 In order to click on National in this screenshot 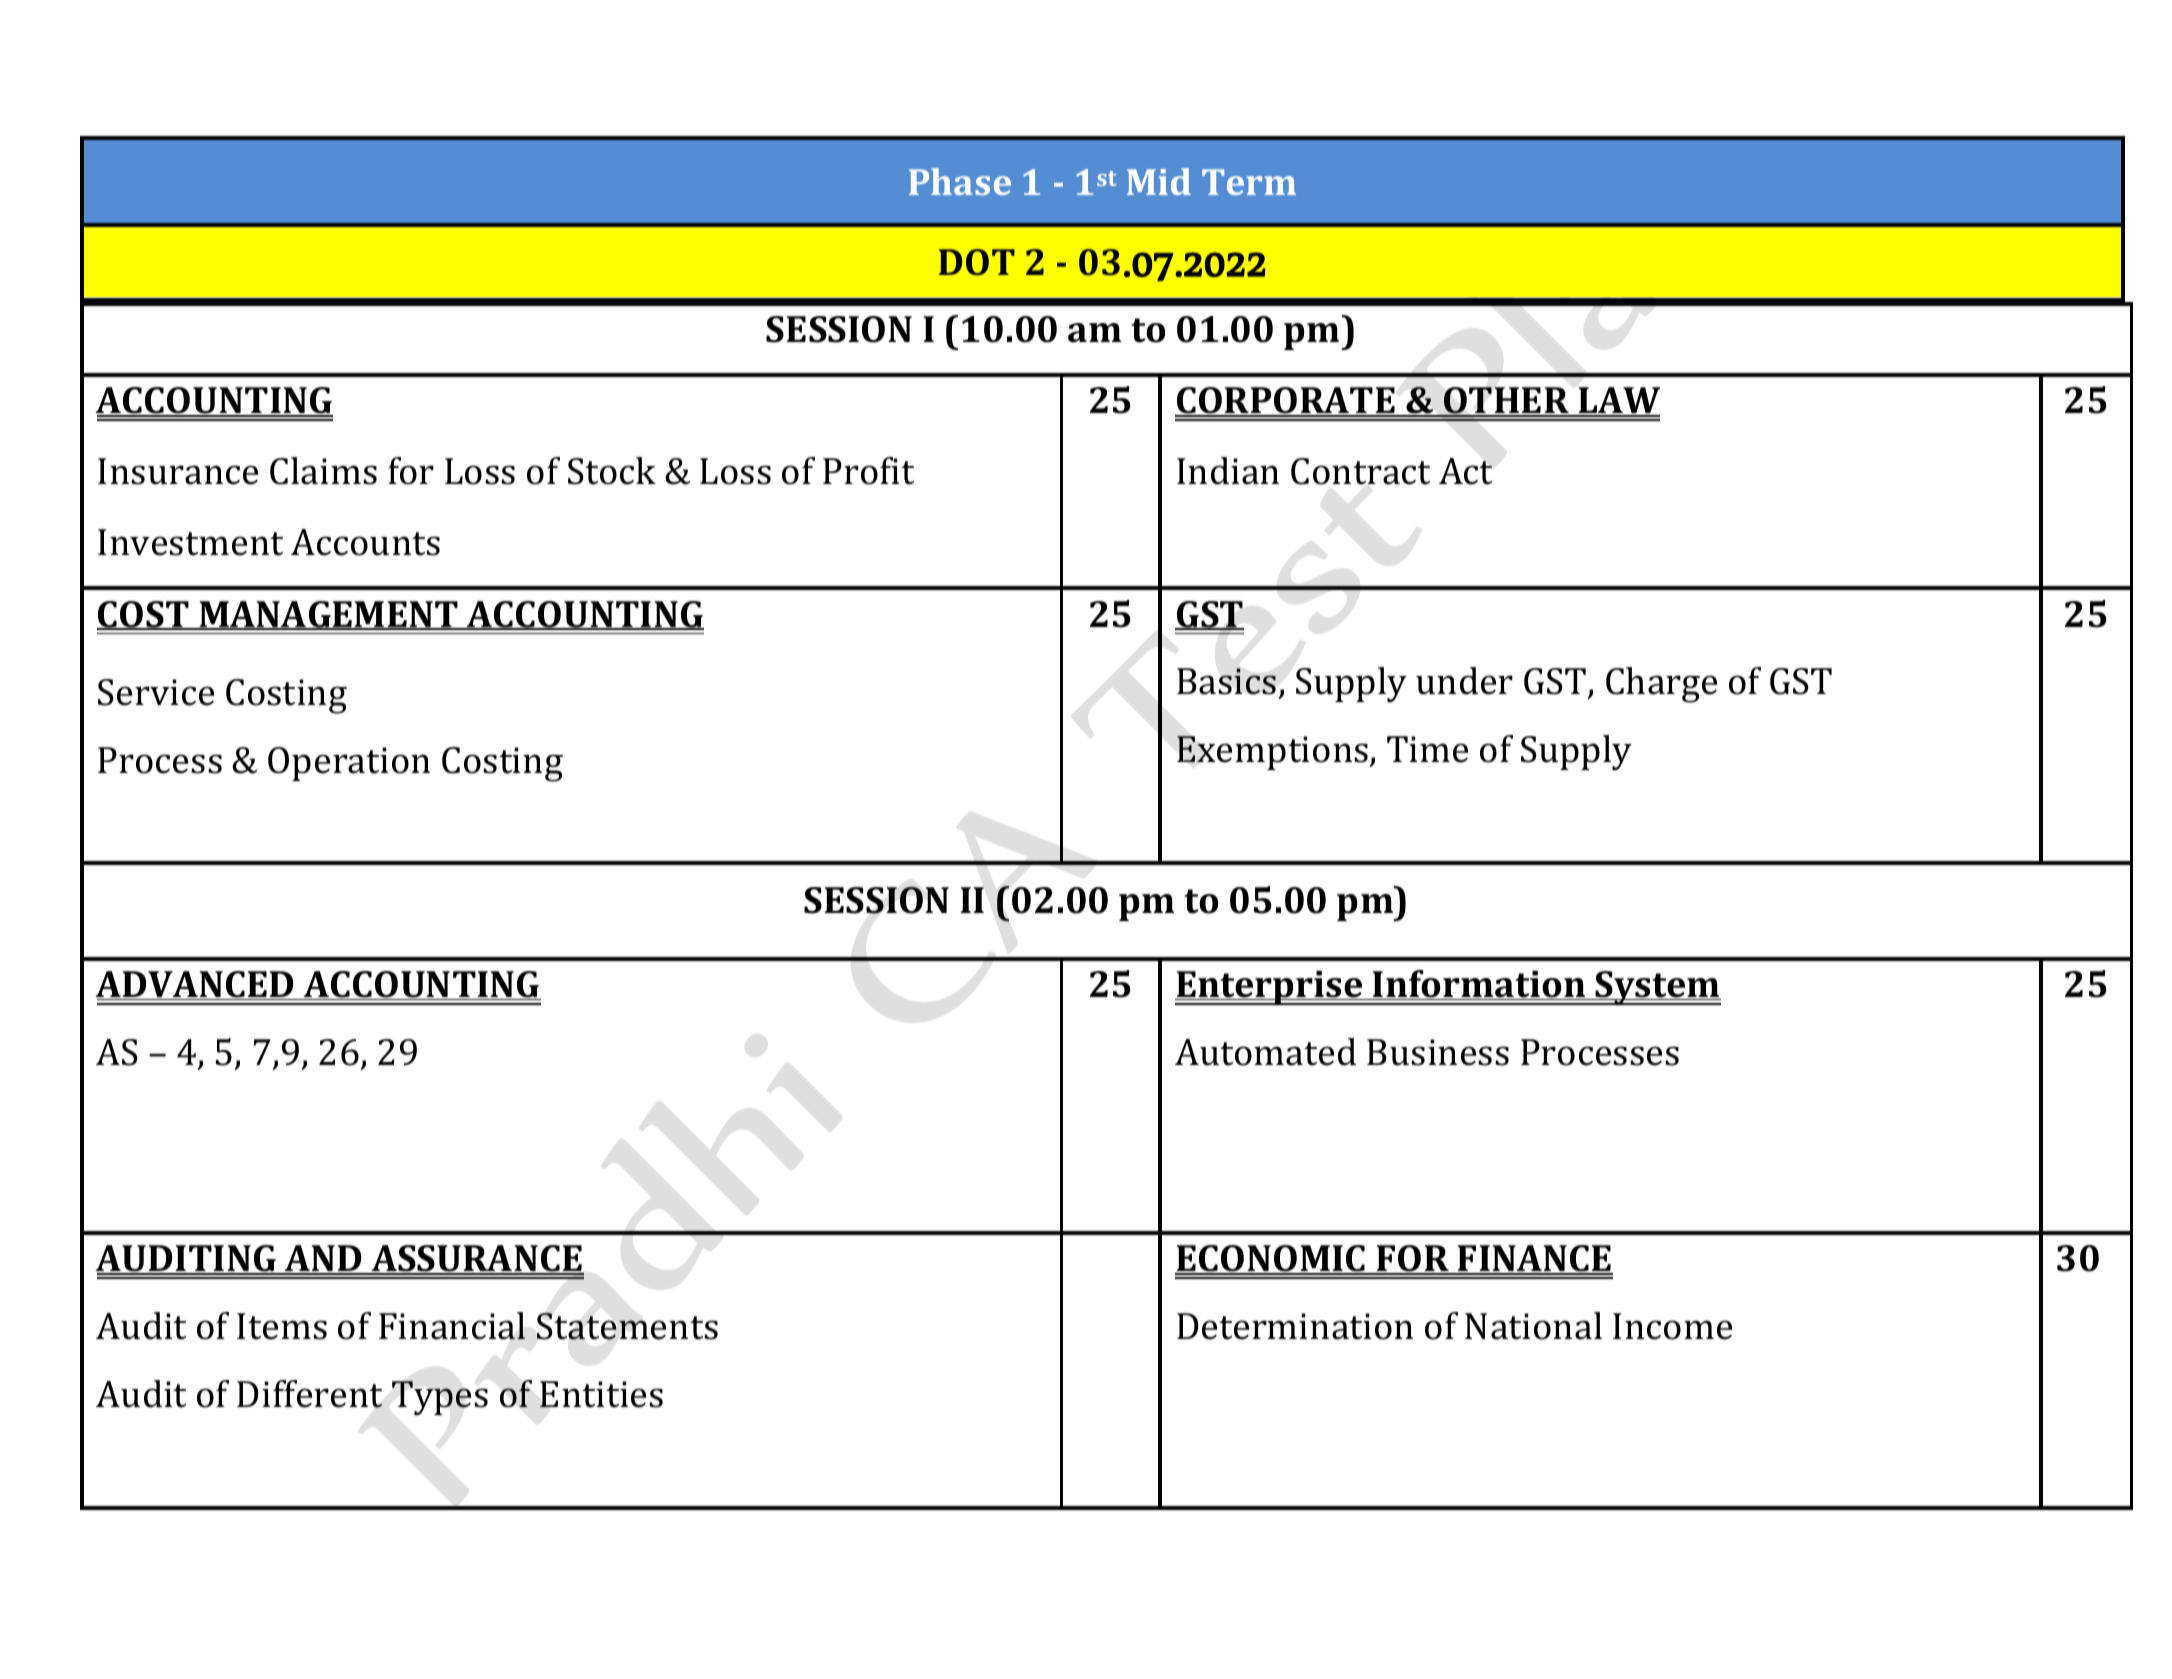, I will do `click(1533, 1326)`.
